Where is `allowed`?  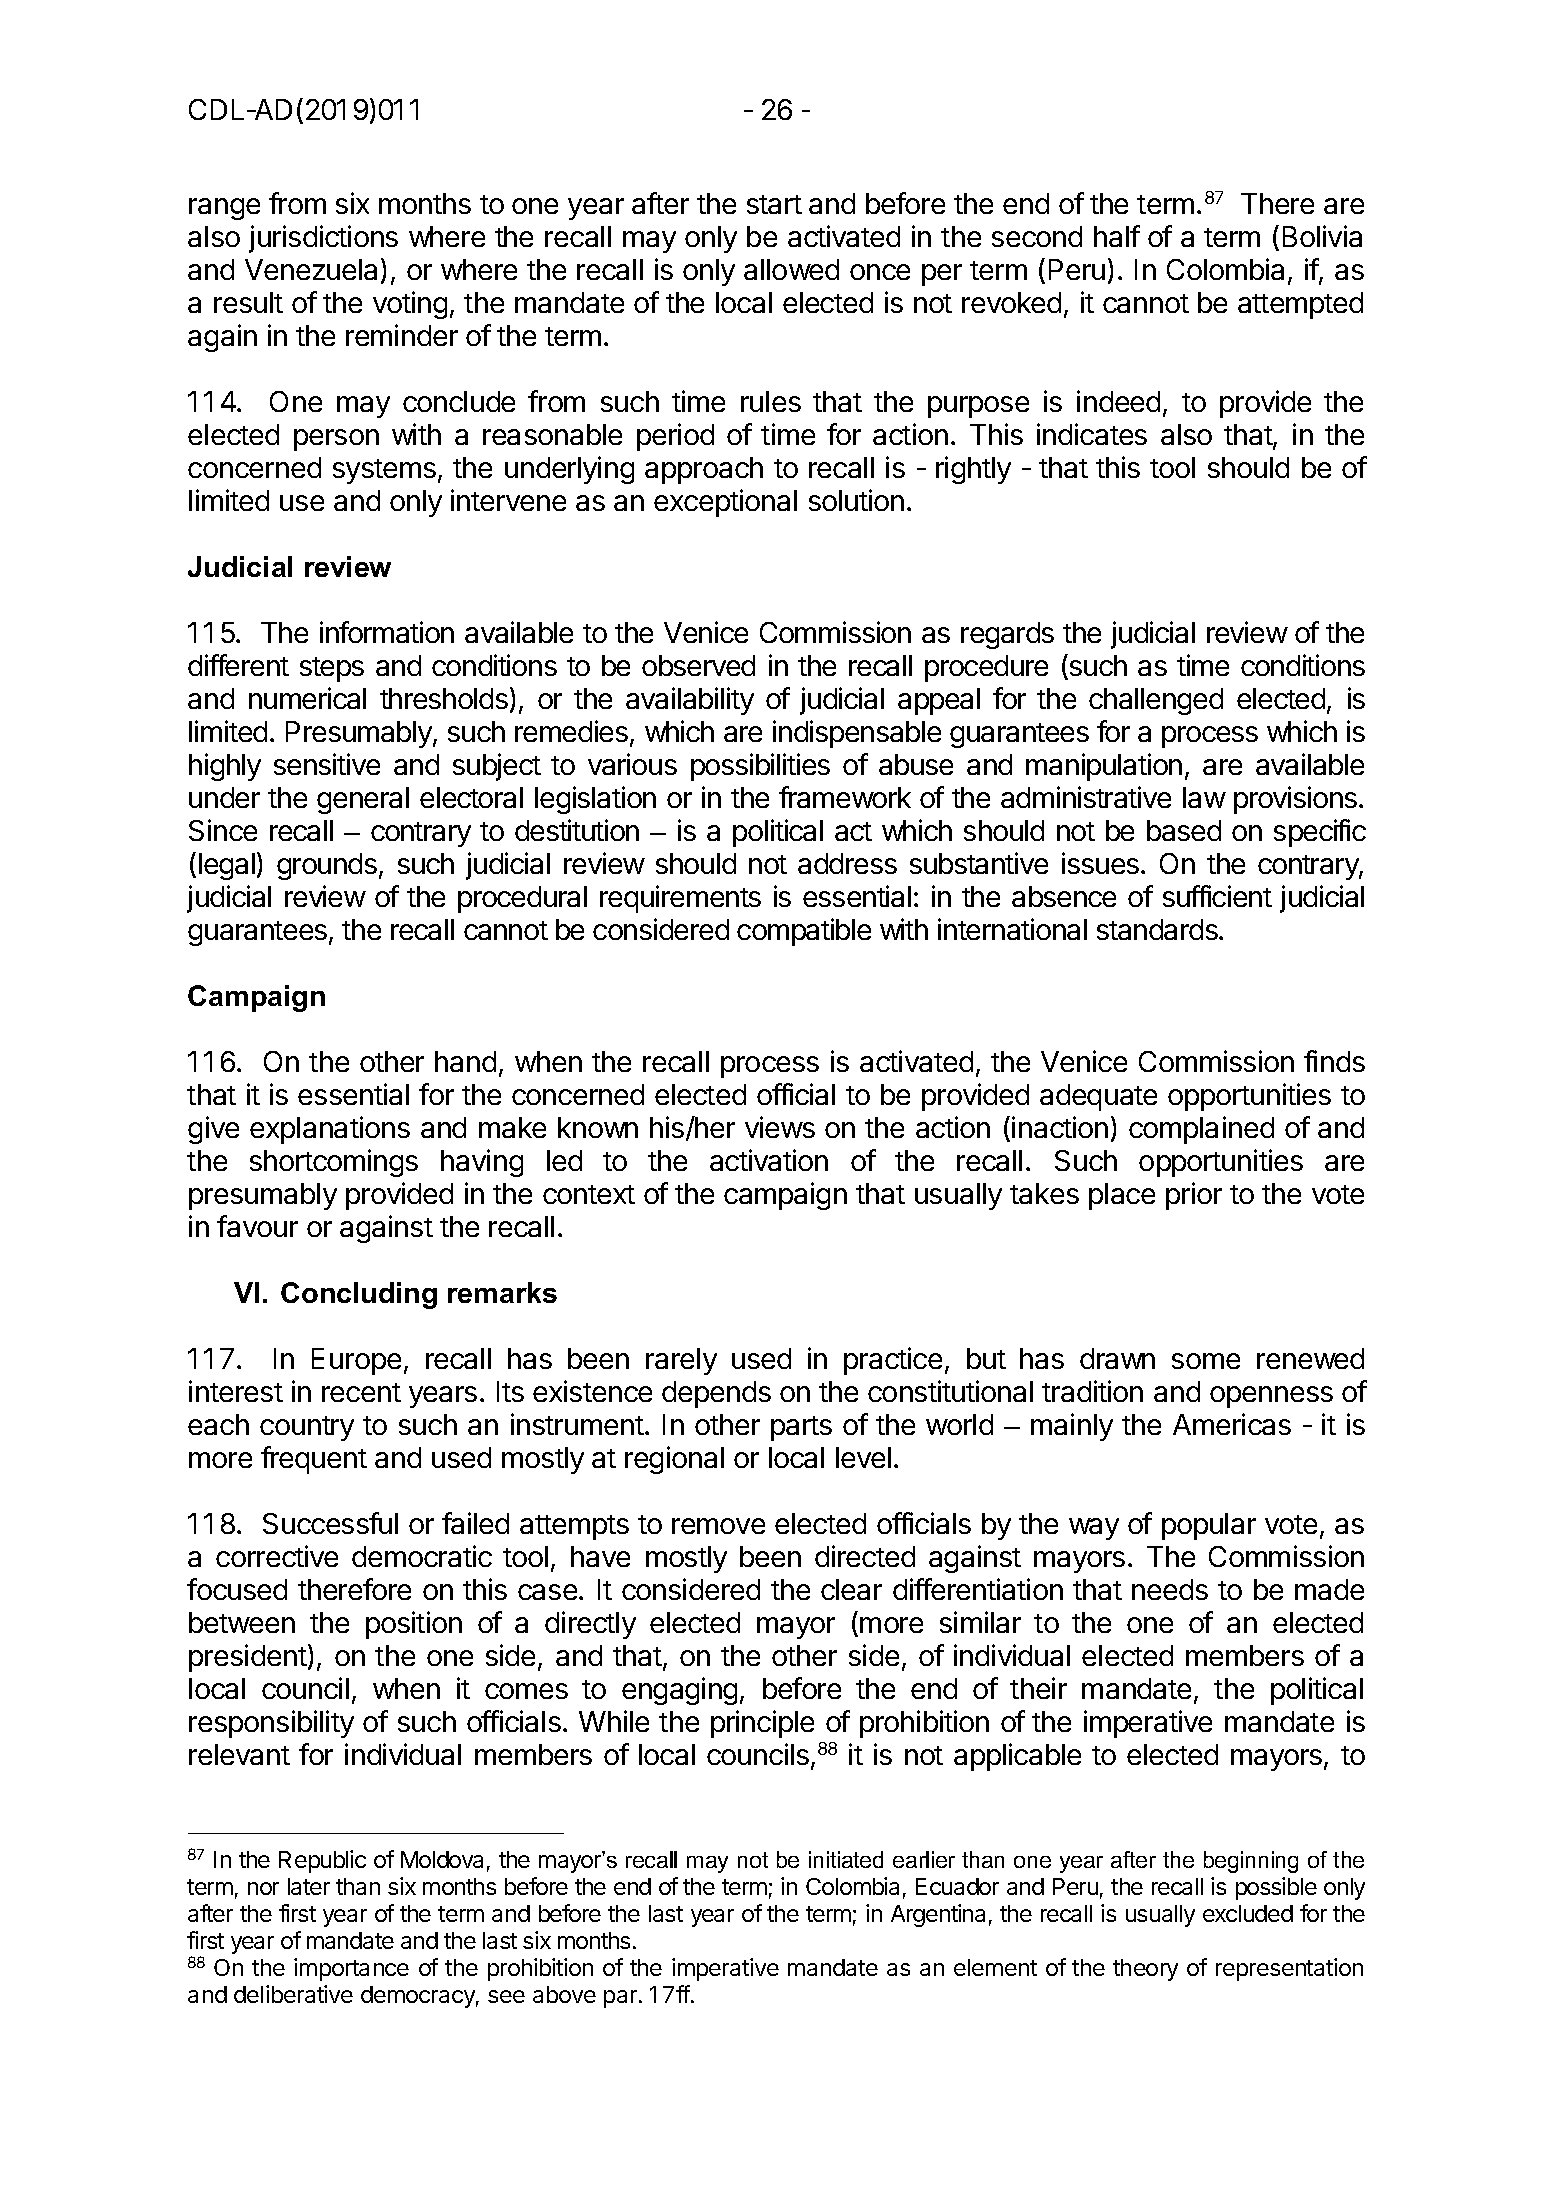
allowed is located at coordinates (791, 269).
